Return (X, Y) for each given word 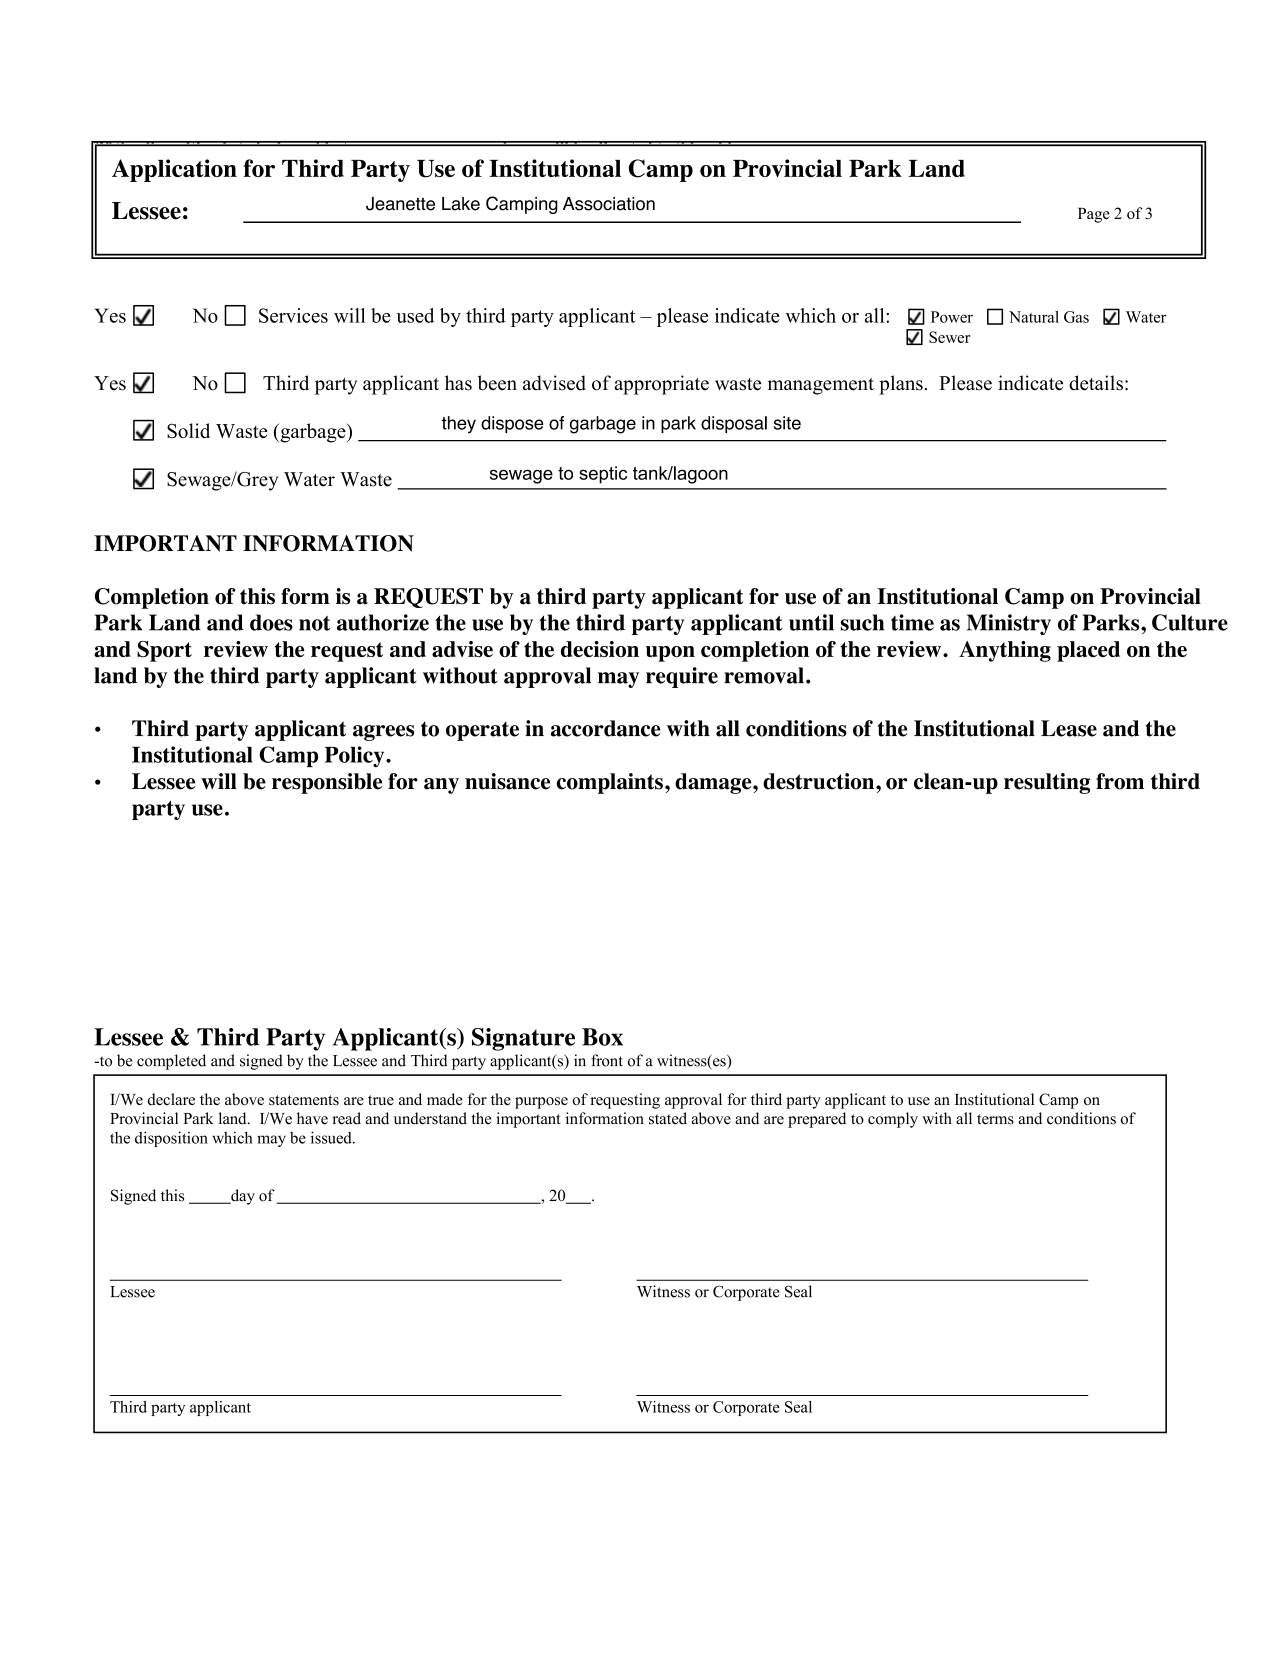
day (242, 1197)
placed (1088, 651)
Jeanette (400, 204)
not (314, 623)
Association (609, 204)
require (682, 677)
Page (1094, 215)
